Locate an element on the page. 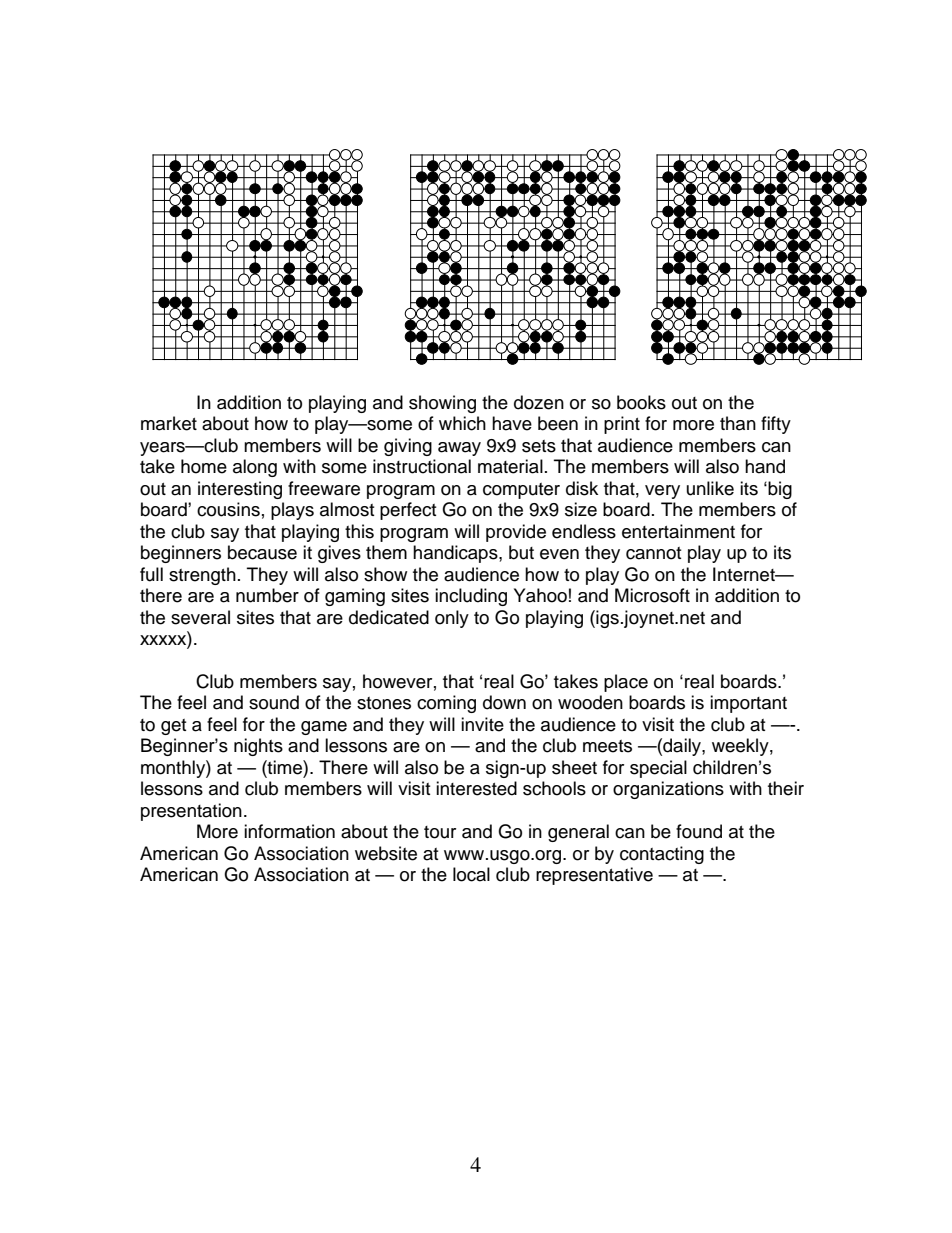  local is located at coordinates (471, 874).
